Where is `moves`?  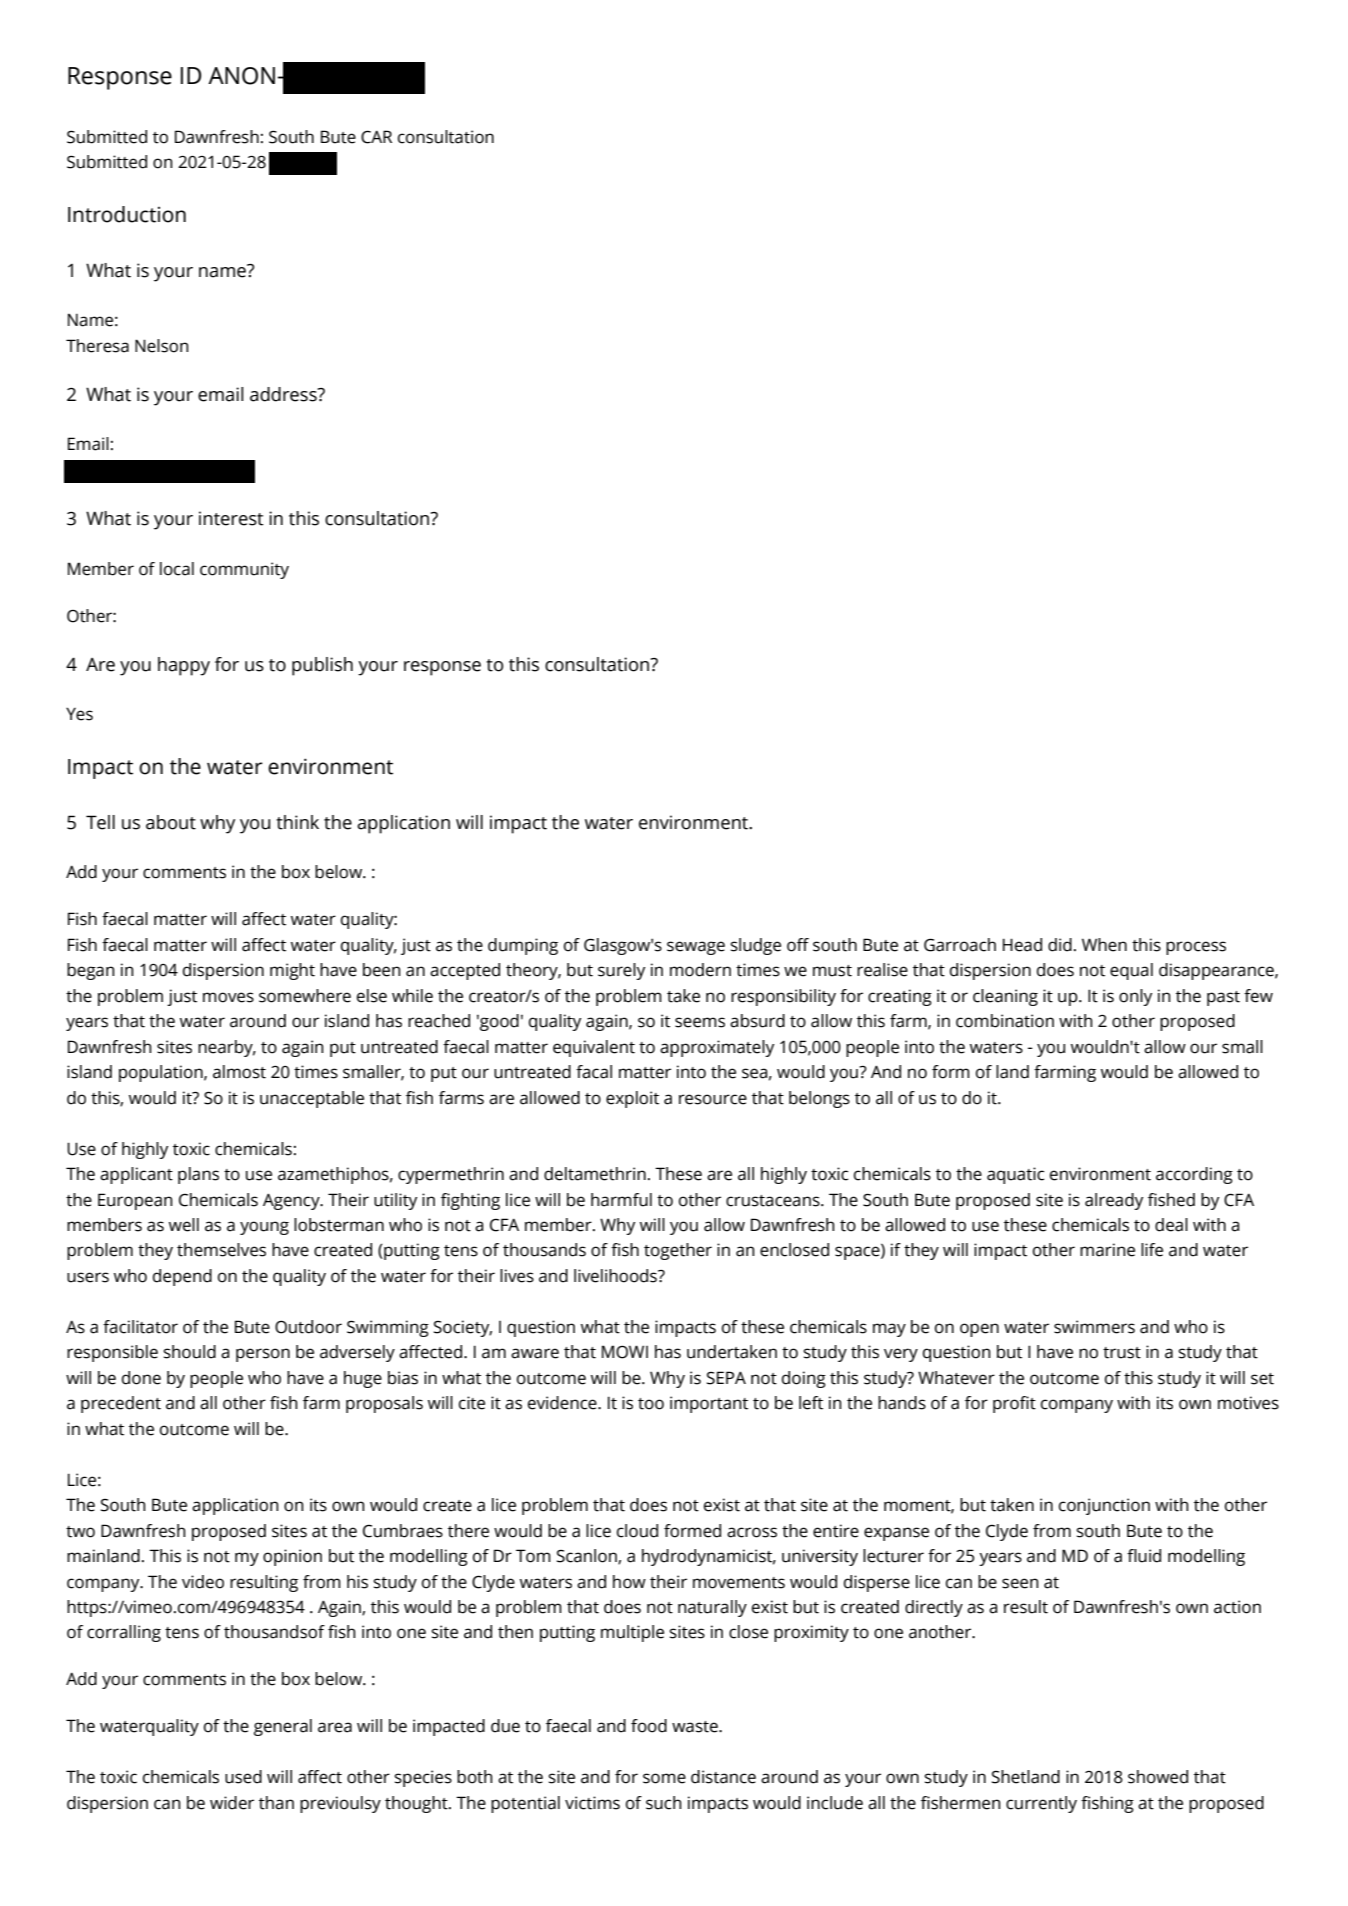
moves is located at coordinates (228, 997).
